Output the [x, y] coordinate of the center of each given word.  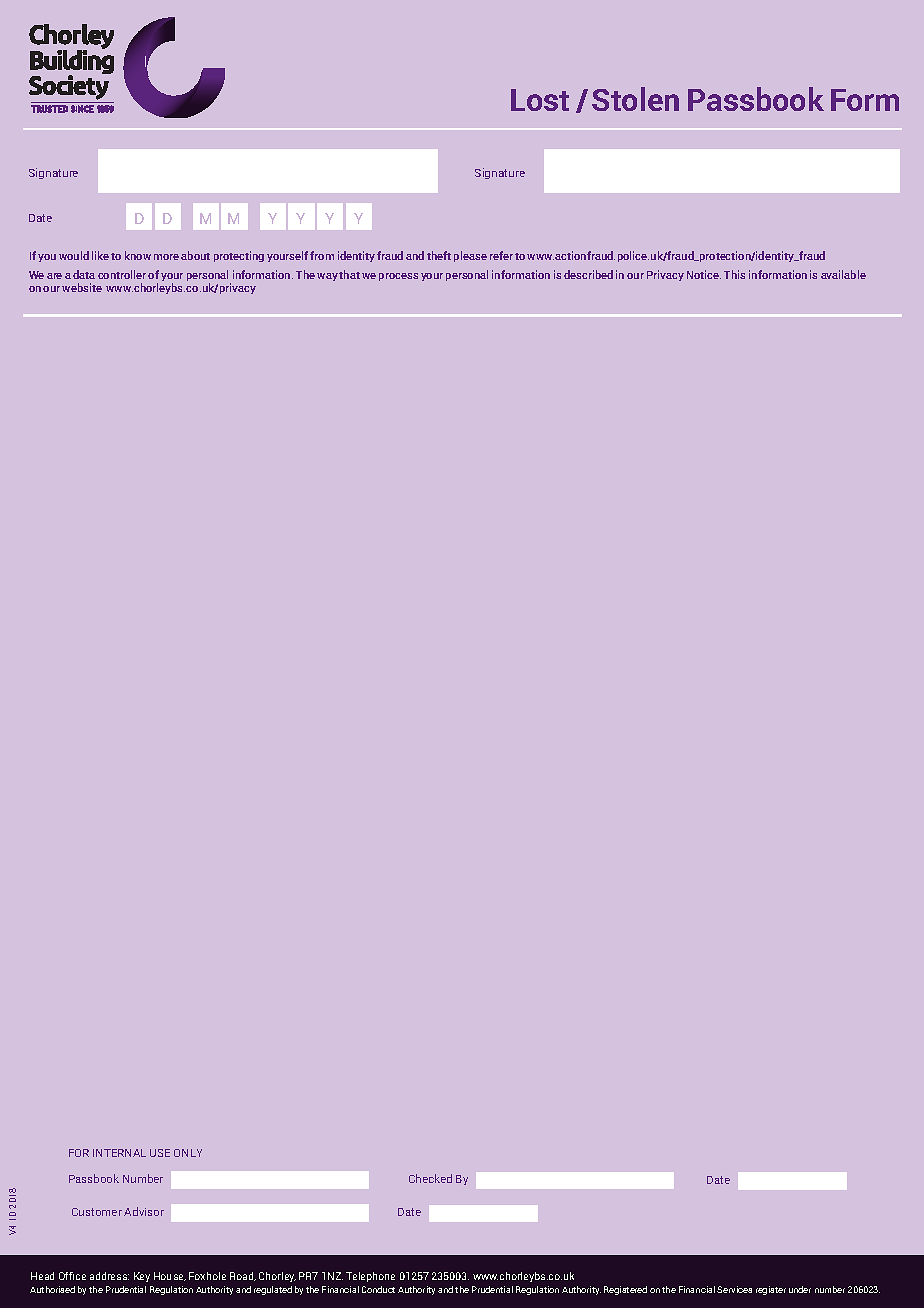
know [138, 255]
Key [142, 1277]
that [349, 274]
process [398, 277]
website [82, 287]
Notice [704, 274]
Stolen [635, 99]
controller [123, 274]
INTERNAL [119, 1153]
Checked [430, 1178]
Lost [540, 100]
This [734, 274]
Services [734, 1289]
